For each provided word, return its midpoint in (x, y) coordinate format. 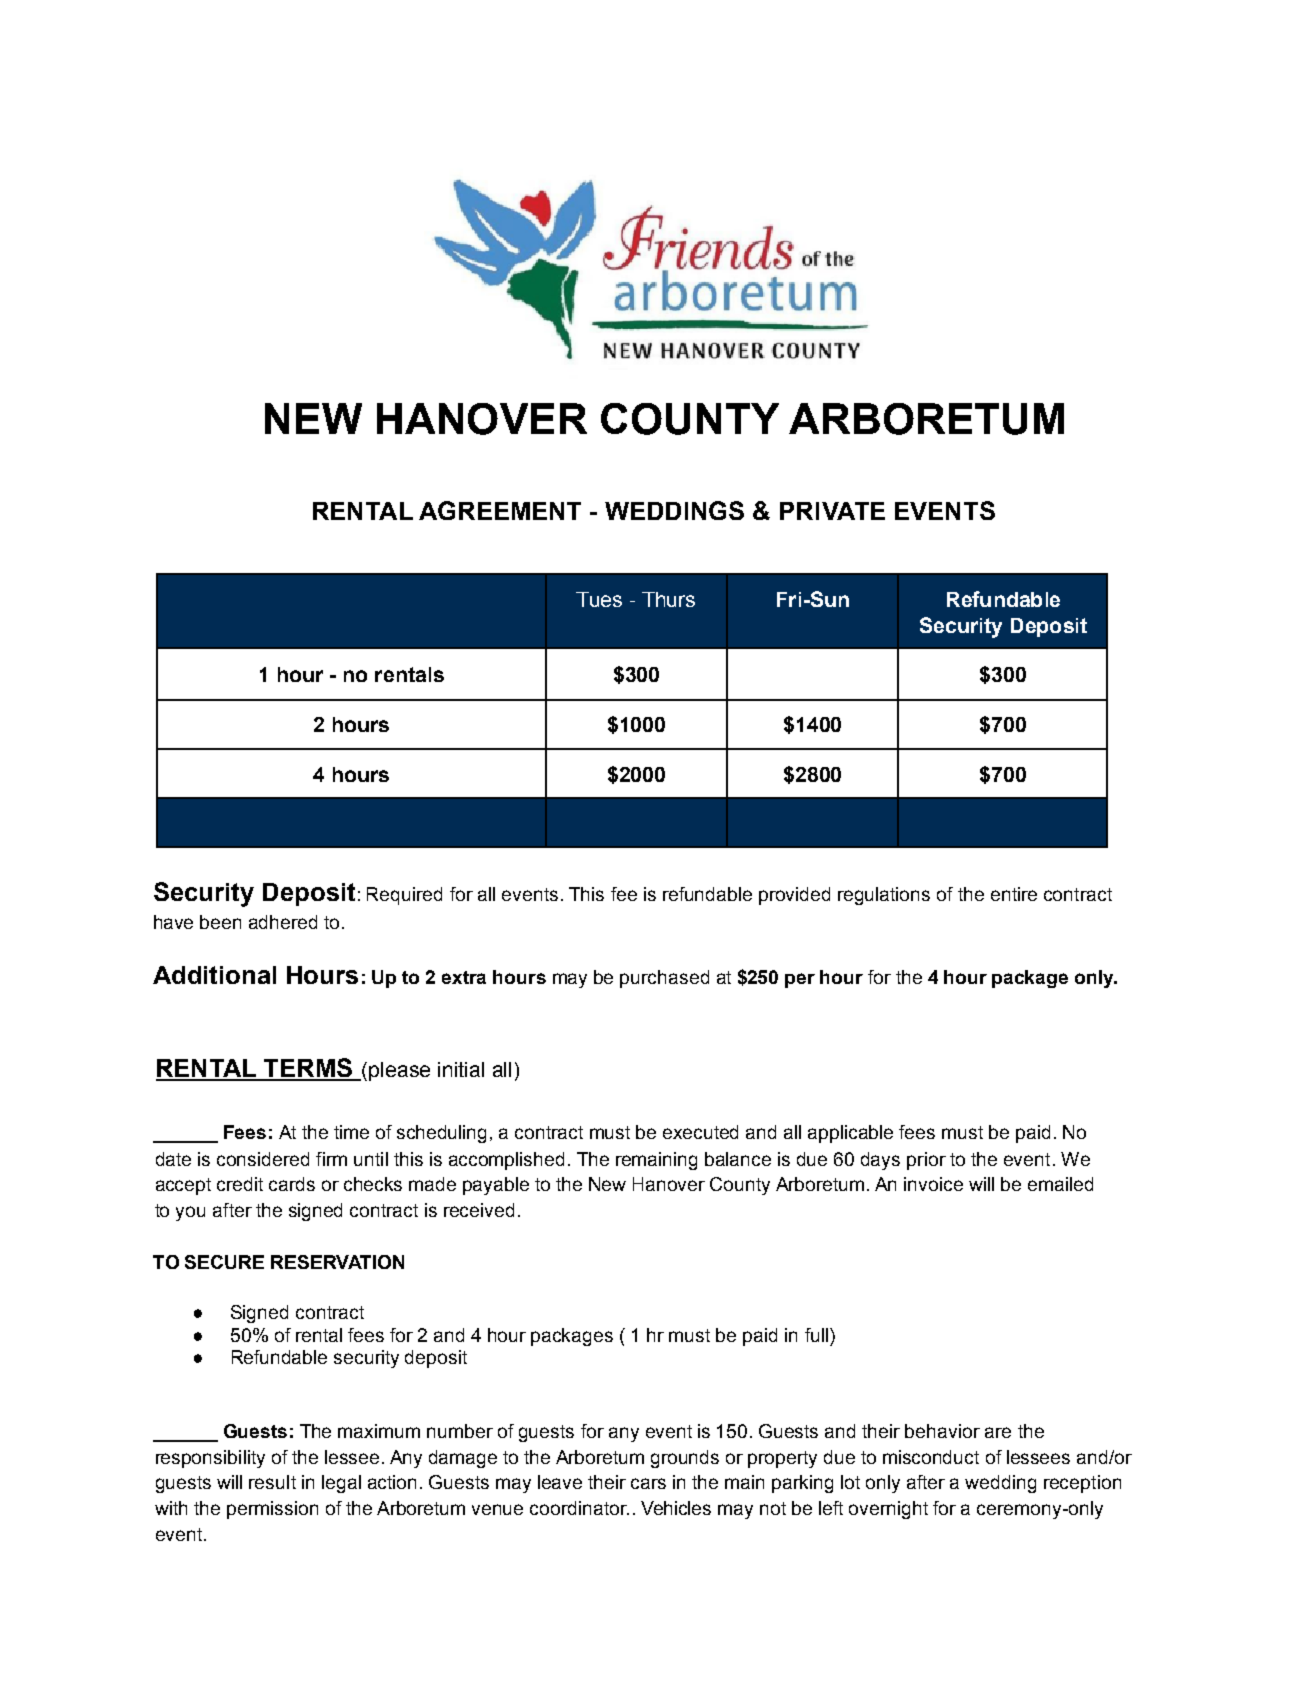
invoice (933, 1184)
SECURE (224, 1262)
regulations (884, 896)
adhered (283, 922)
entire (1014, 894)
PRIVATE (832, 511)
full (816, 1335)
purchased (664, 979)
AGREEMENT (500, 510)
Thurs (668, 599)
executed (700, 1132)
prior (926, 1161)
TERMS (308, 1069)
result (272, 1482)
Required (404, 896)
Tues (599, 599)
